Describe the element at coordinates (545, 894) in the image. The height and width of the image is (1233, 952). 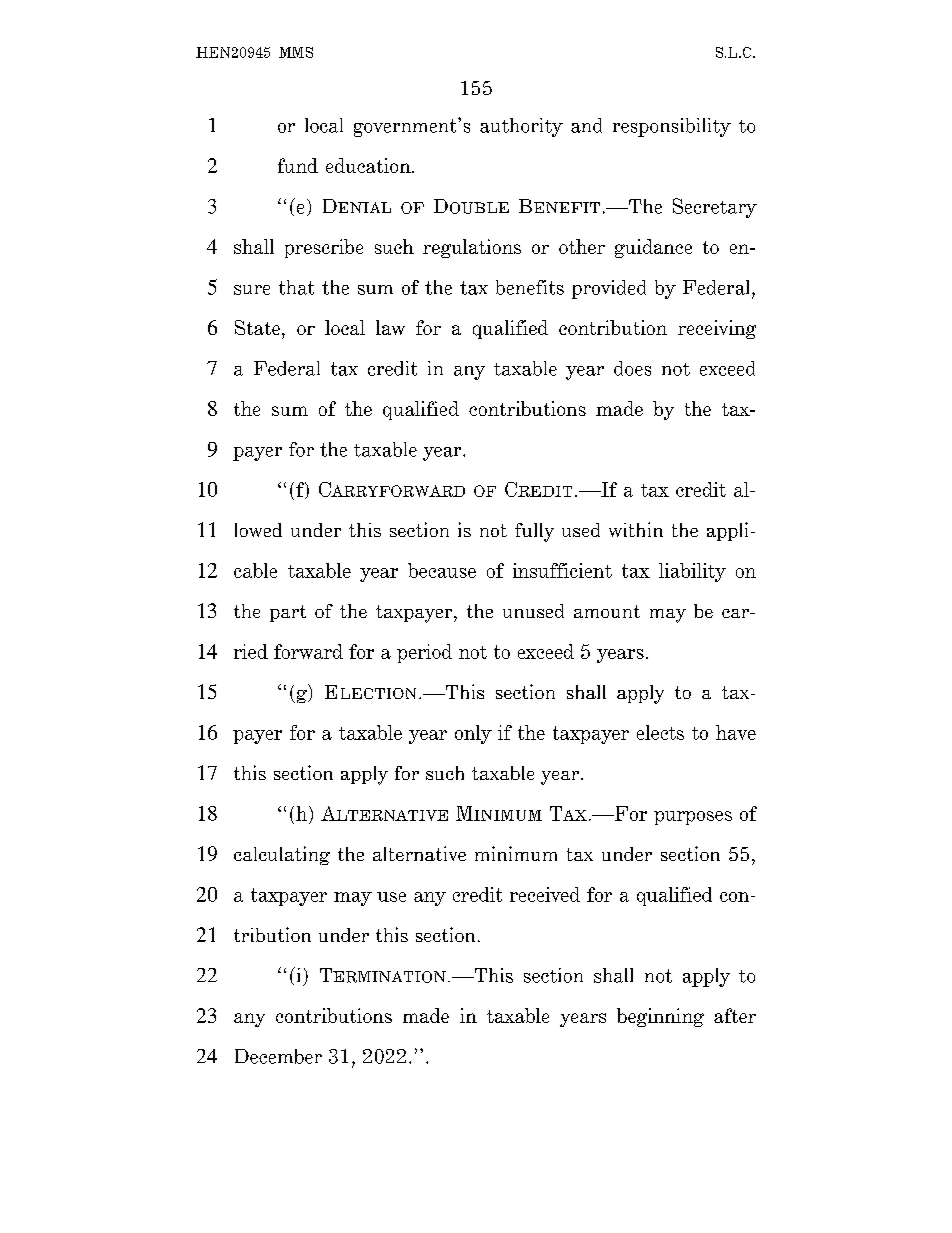
I see `received` at that location.
